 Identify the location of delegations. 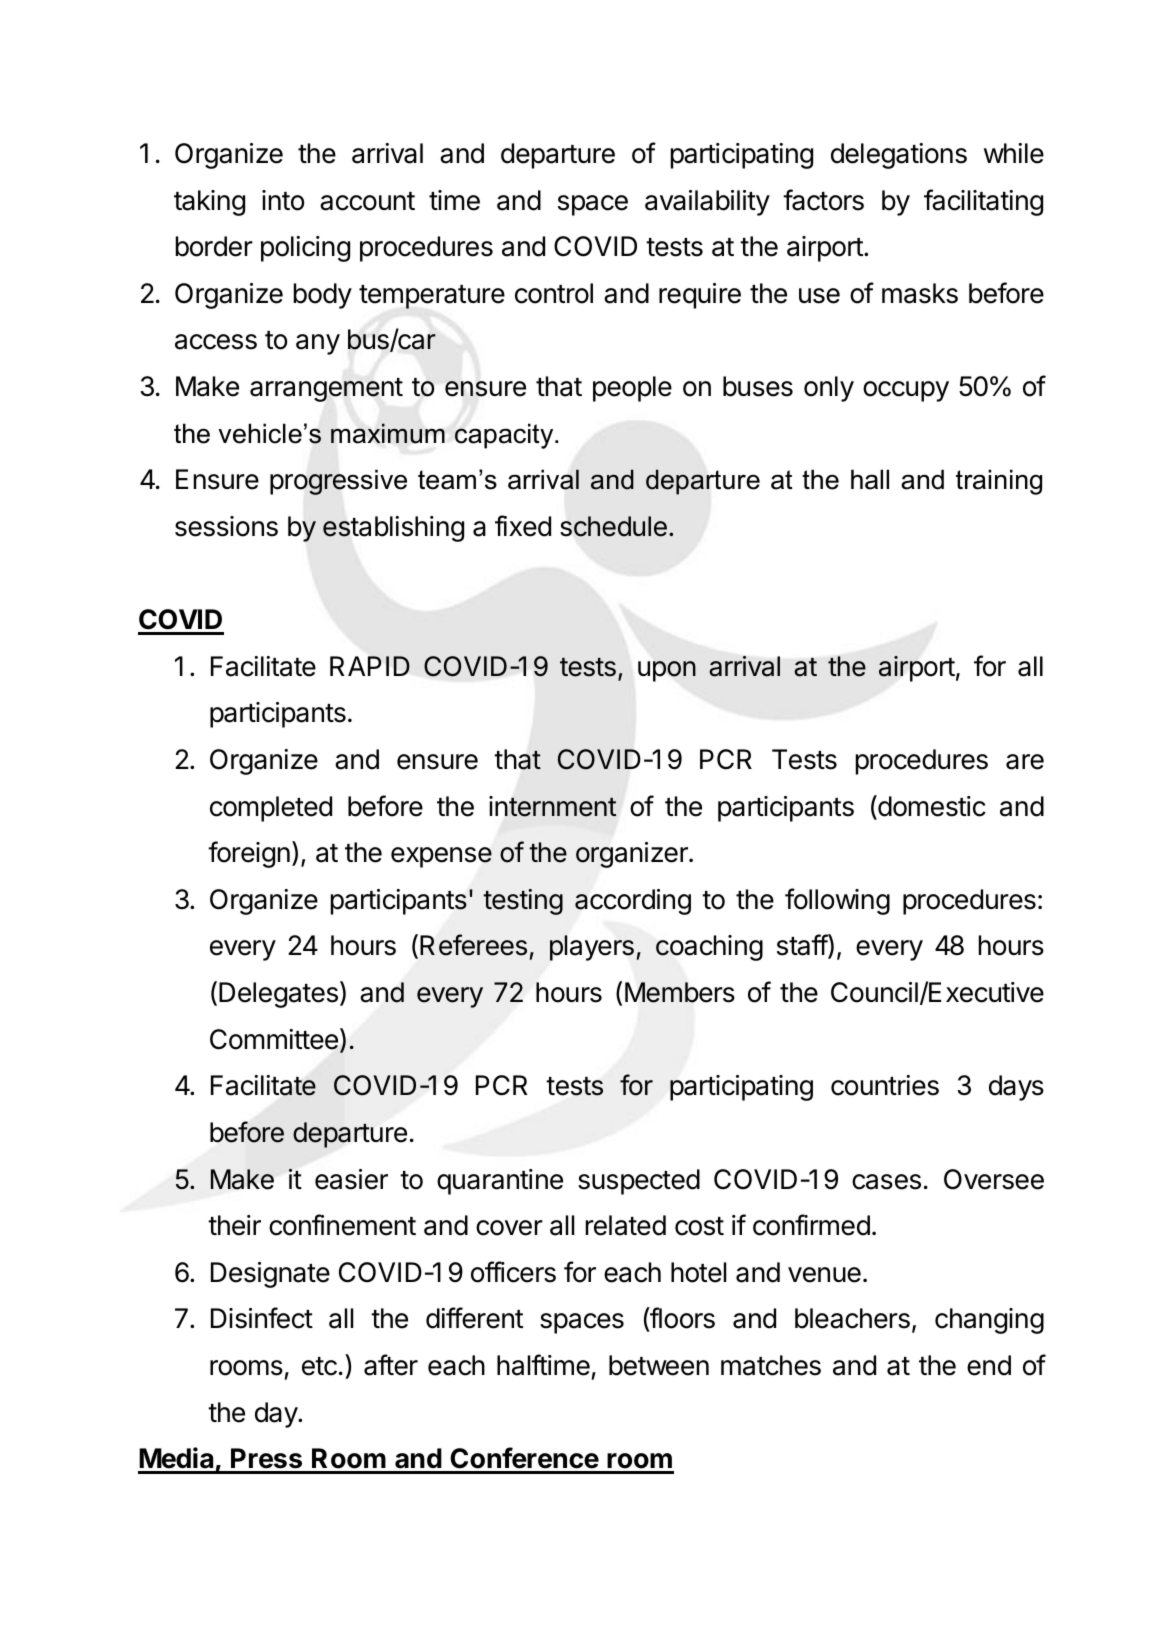
(899, 156).
